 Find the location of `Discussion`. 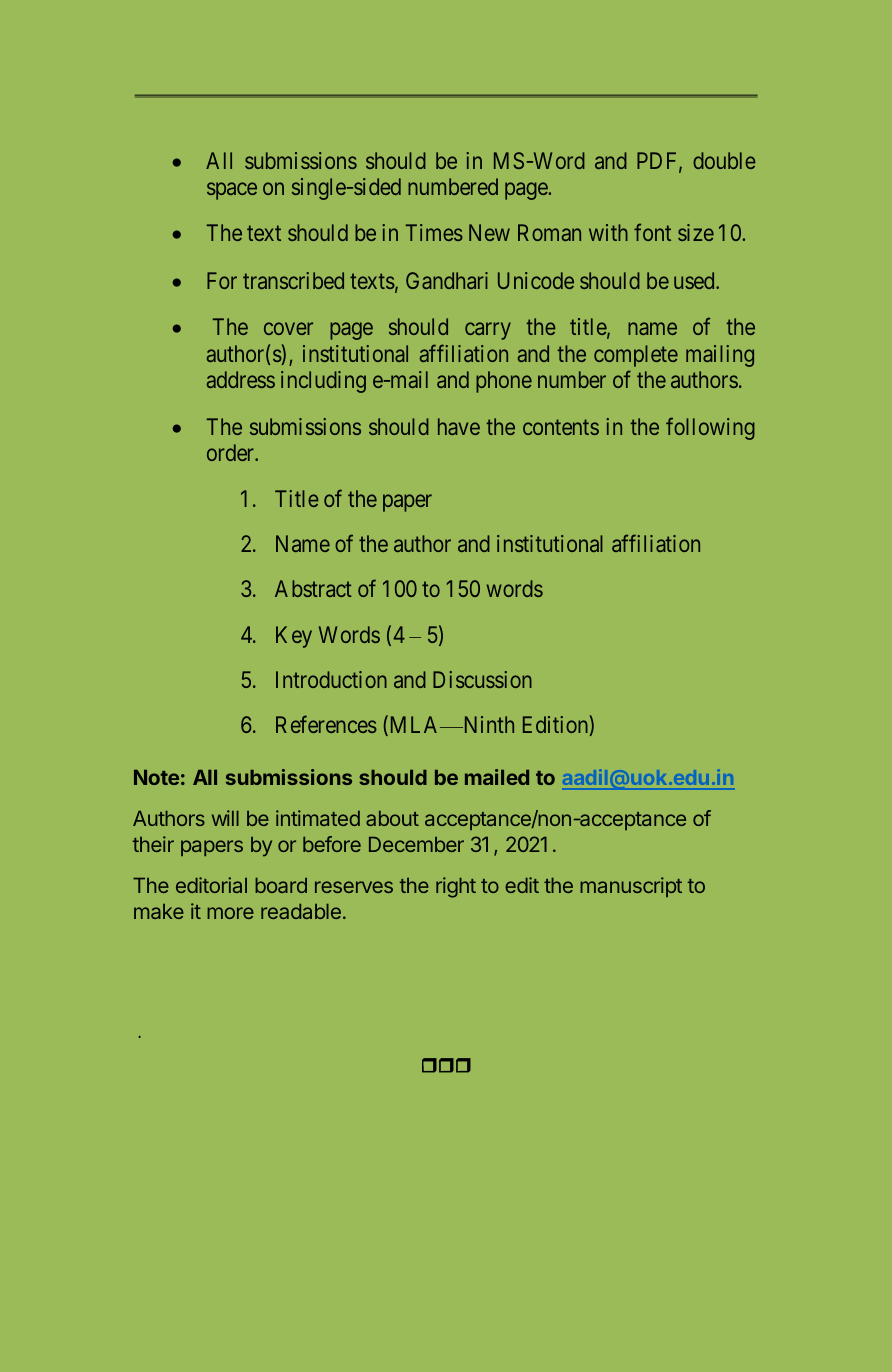

Discussion is located at coordinates (482, 679).
